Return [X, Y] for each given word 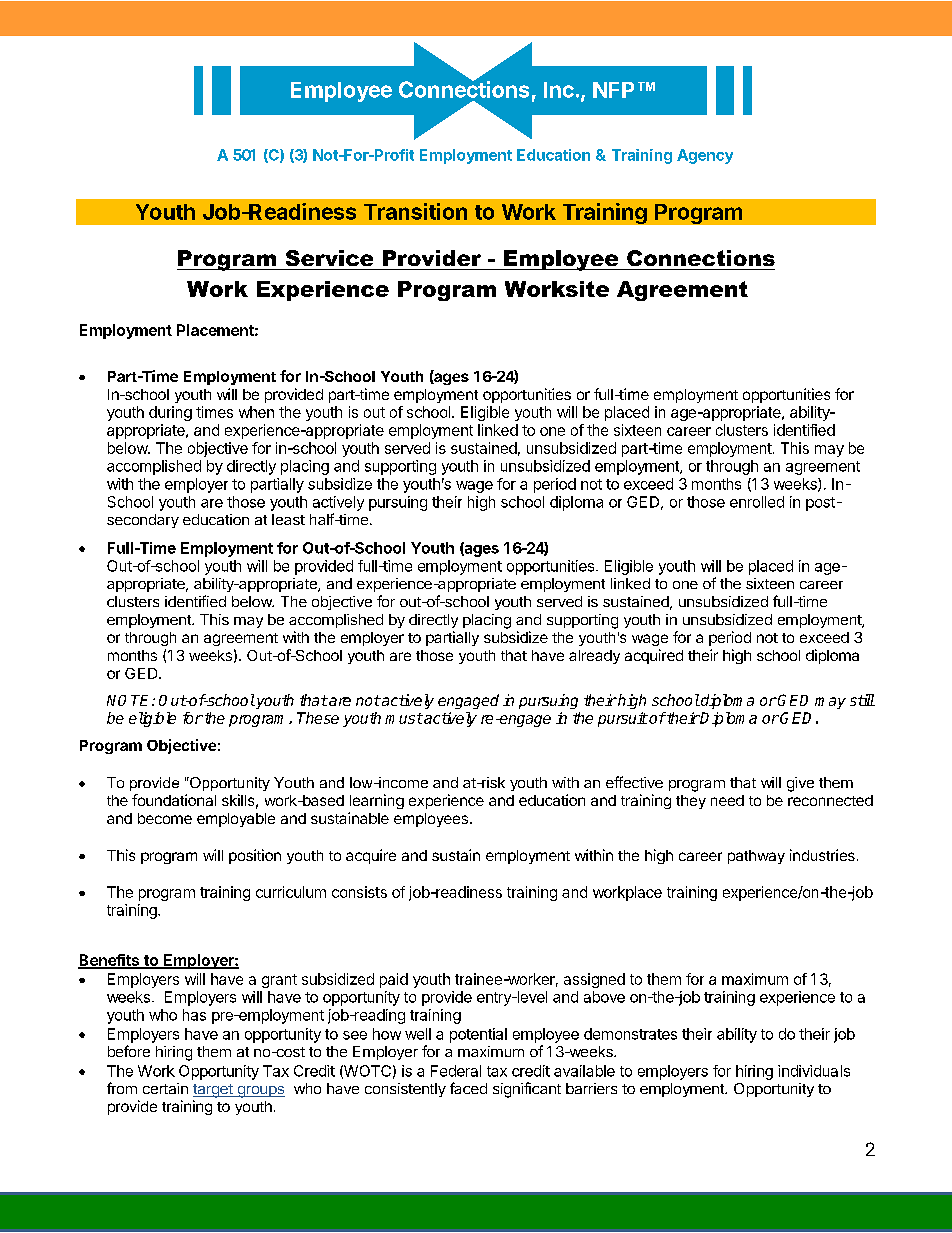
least [288, 519]
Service [329, 258]
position [255, 856]
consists [359, 892]
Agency [705, 156]
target [214, 1091]
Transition [415, 211]
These [318, 718]
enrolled [757, 502]
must [404, 718]
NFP [613, 90]
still [862, 700]
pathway [756, 857]
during [170, 413]
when [256, 412]
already [594, 657]
